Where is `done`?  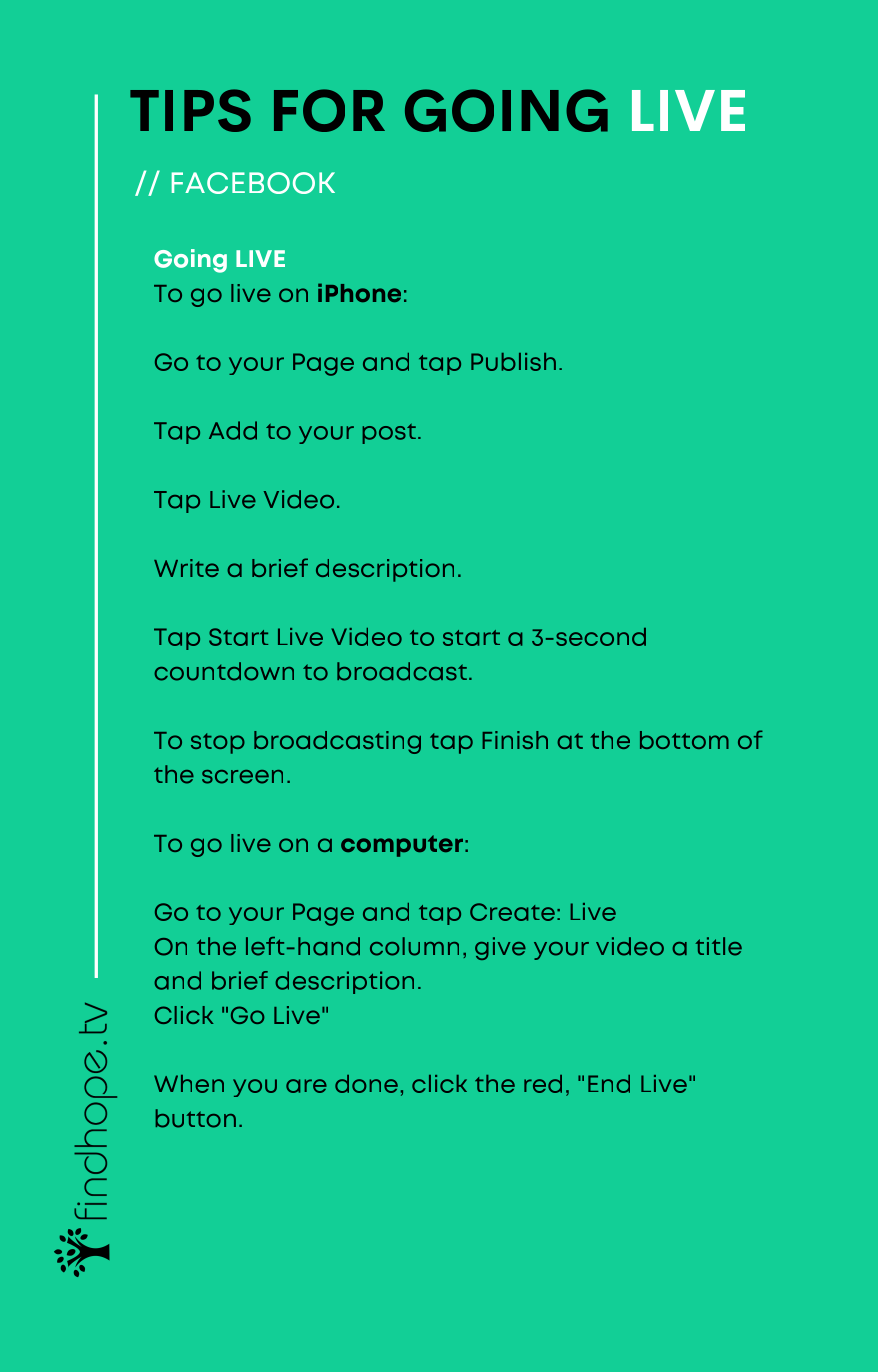
done is located at coordinates (366, 1084).
